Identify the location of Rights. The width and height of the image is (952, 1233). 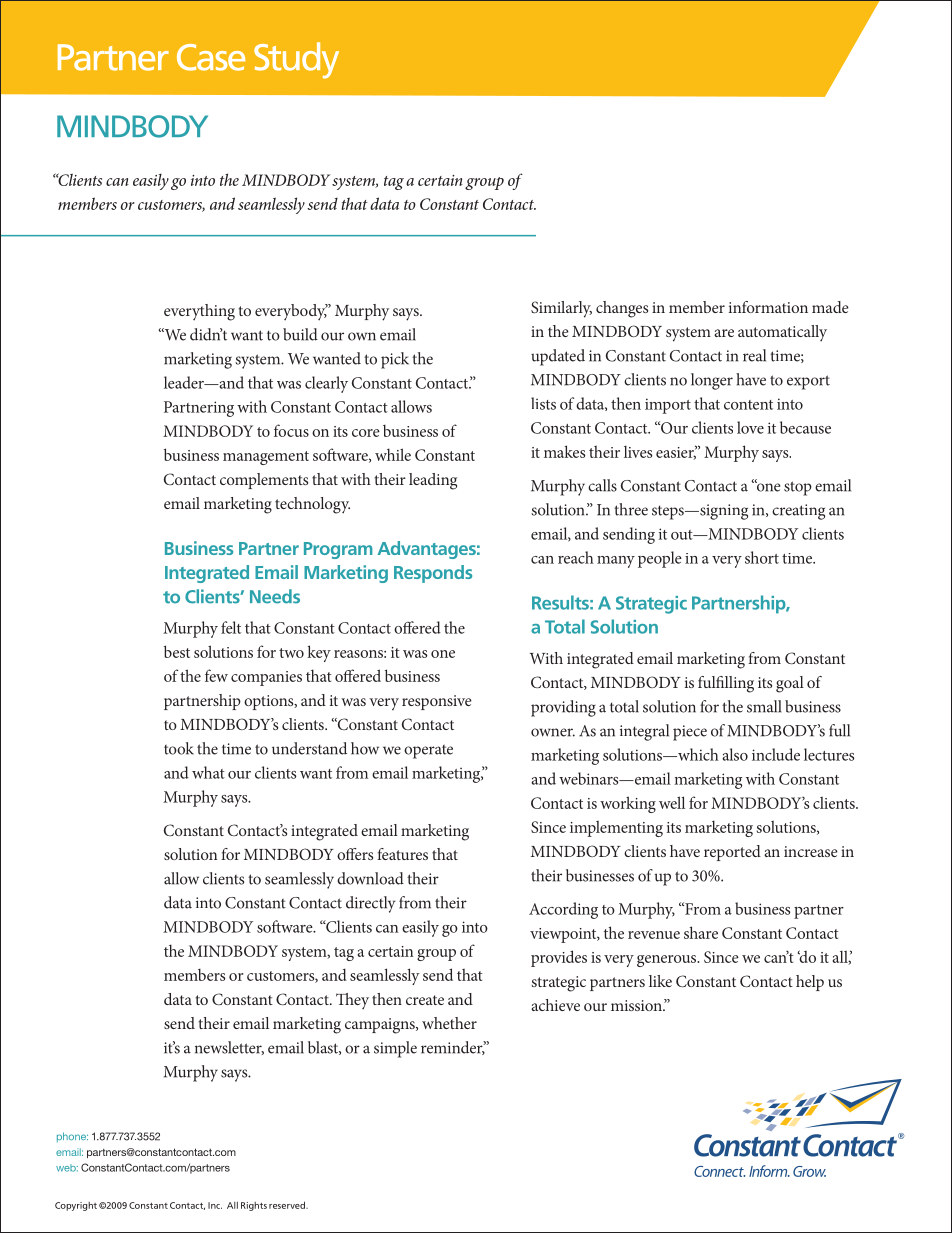
(254, 1206).
